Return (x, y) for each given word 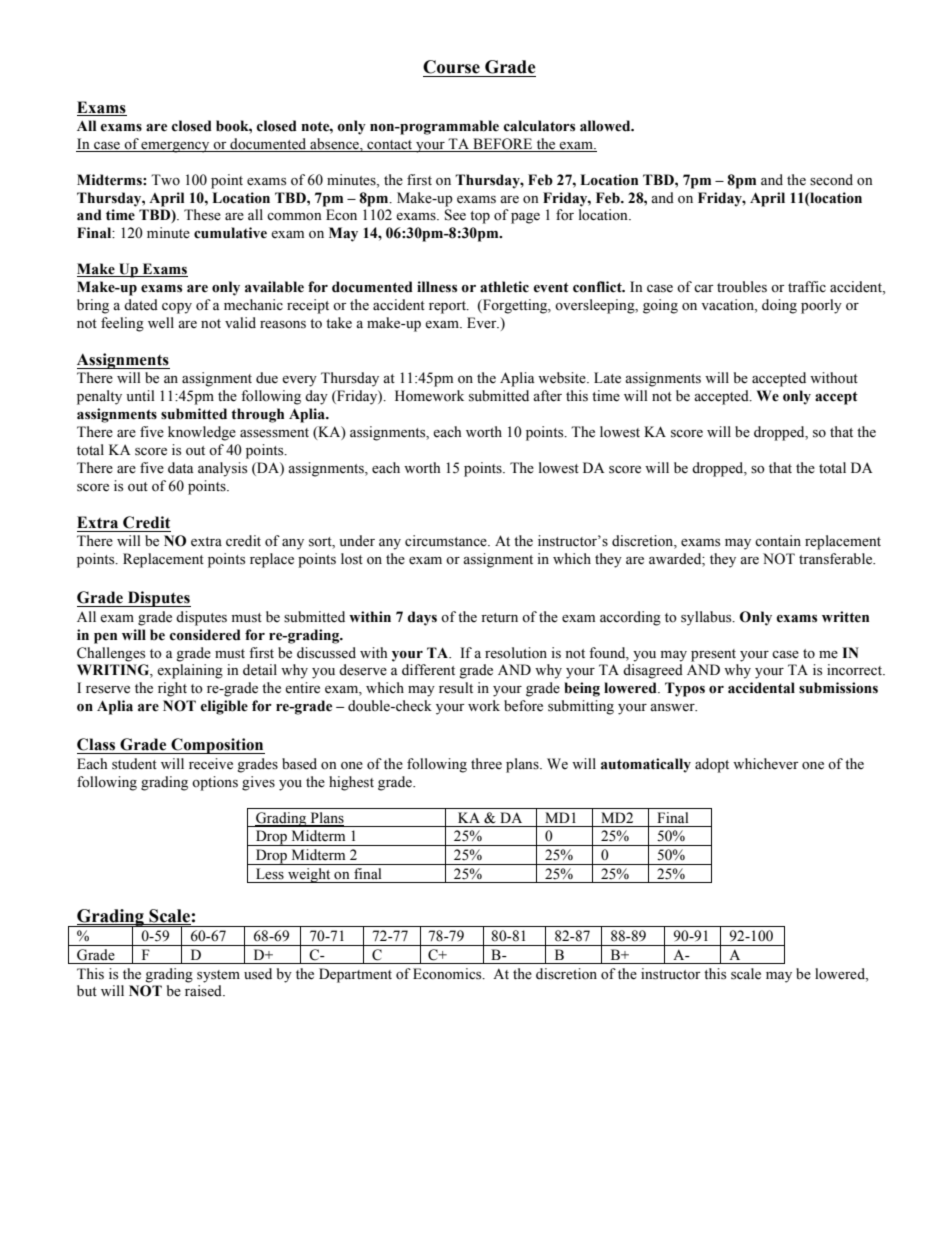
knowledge (202, 433)
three (486, 764)
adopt (712, 765)
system (218, 976)
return (499, 618)
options (215, 783)
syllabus (707, 618)
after (547, 396)
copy (177, 308)
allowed (606, 126)
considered (205, 635)
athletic (504, 287)
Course (451, 67)
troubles (742, 287)
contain (778, 540)
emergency (176, 147)
